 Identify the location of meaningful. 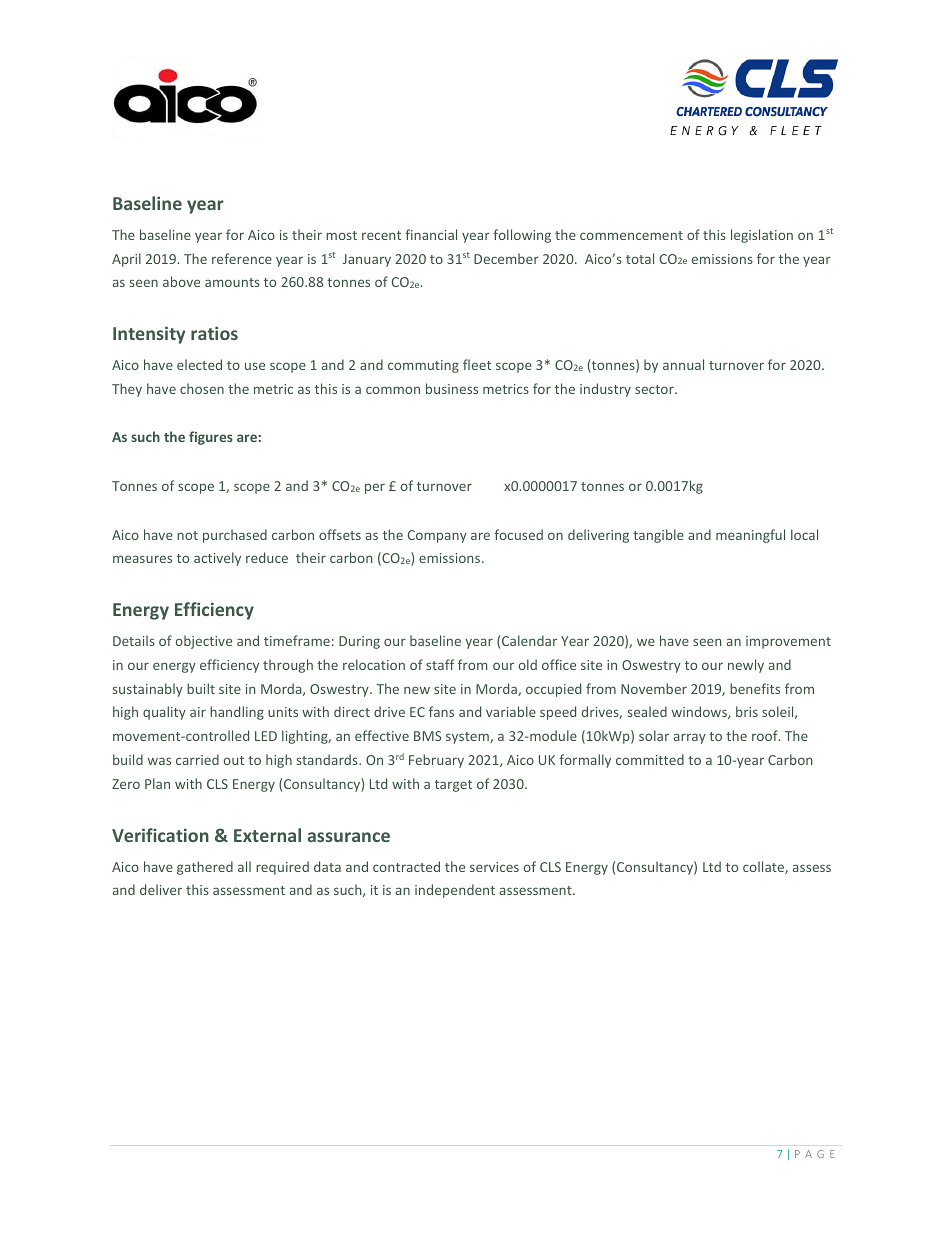
(750, 536).
